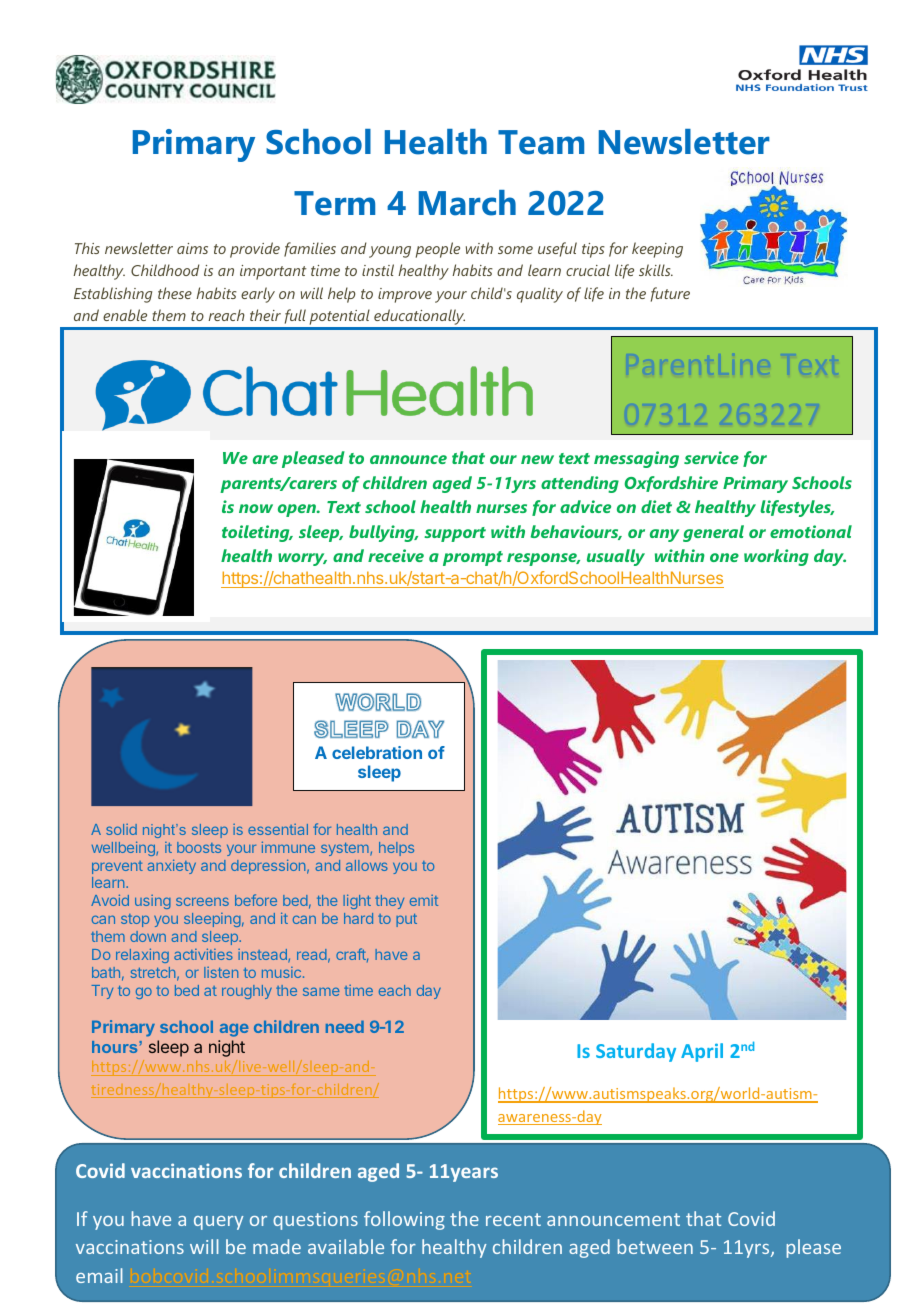 This image has width=924, height=1308. What do you see at coordinates (657, 250) in the image?
I see `keeping` at bounding box center [657, 250].
